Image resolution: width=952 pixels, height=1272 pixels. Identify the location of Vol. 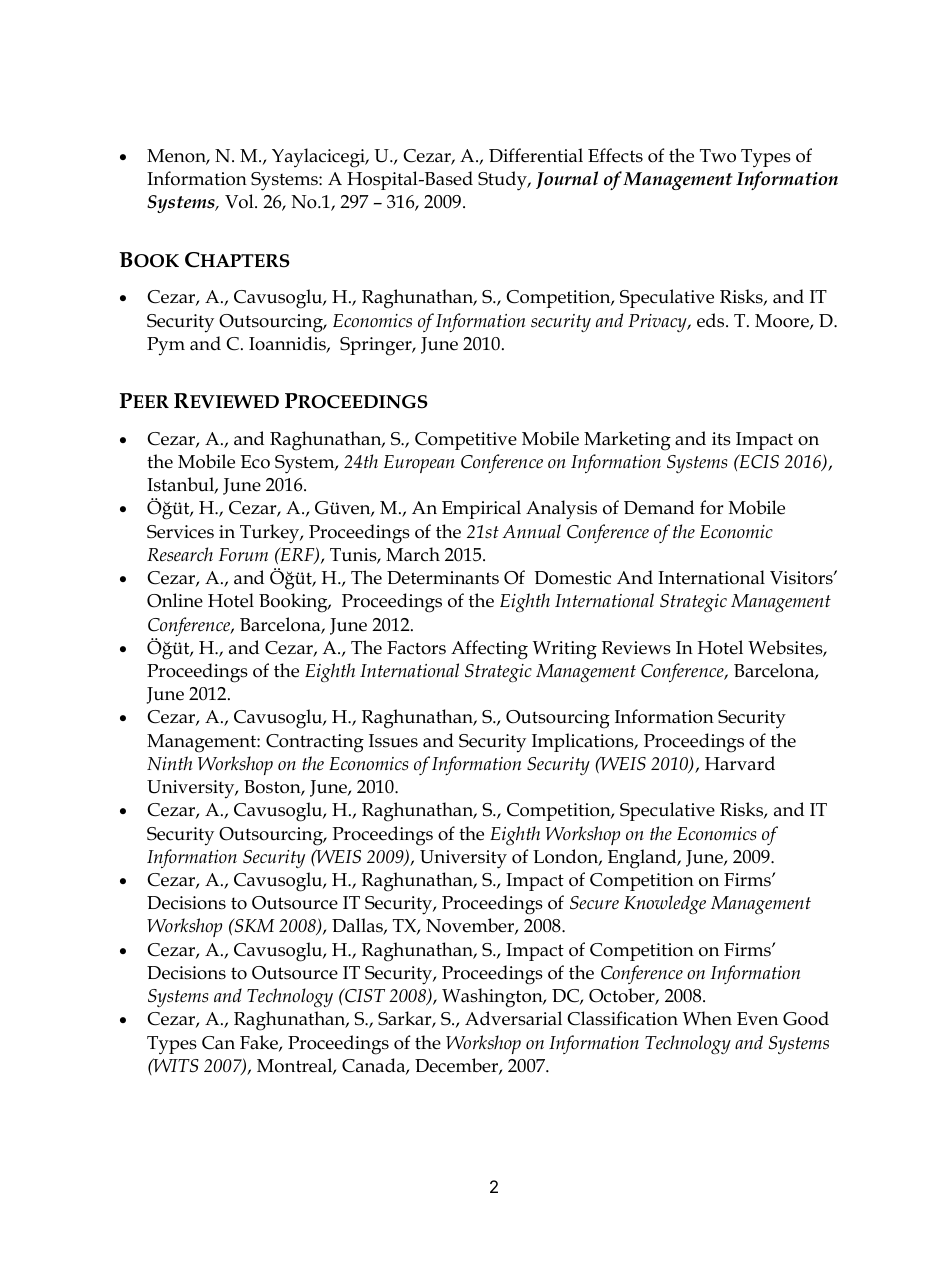
(240, 201).
